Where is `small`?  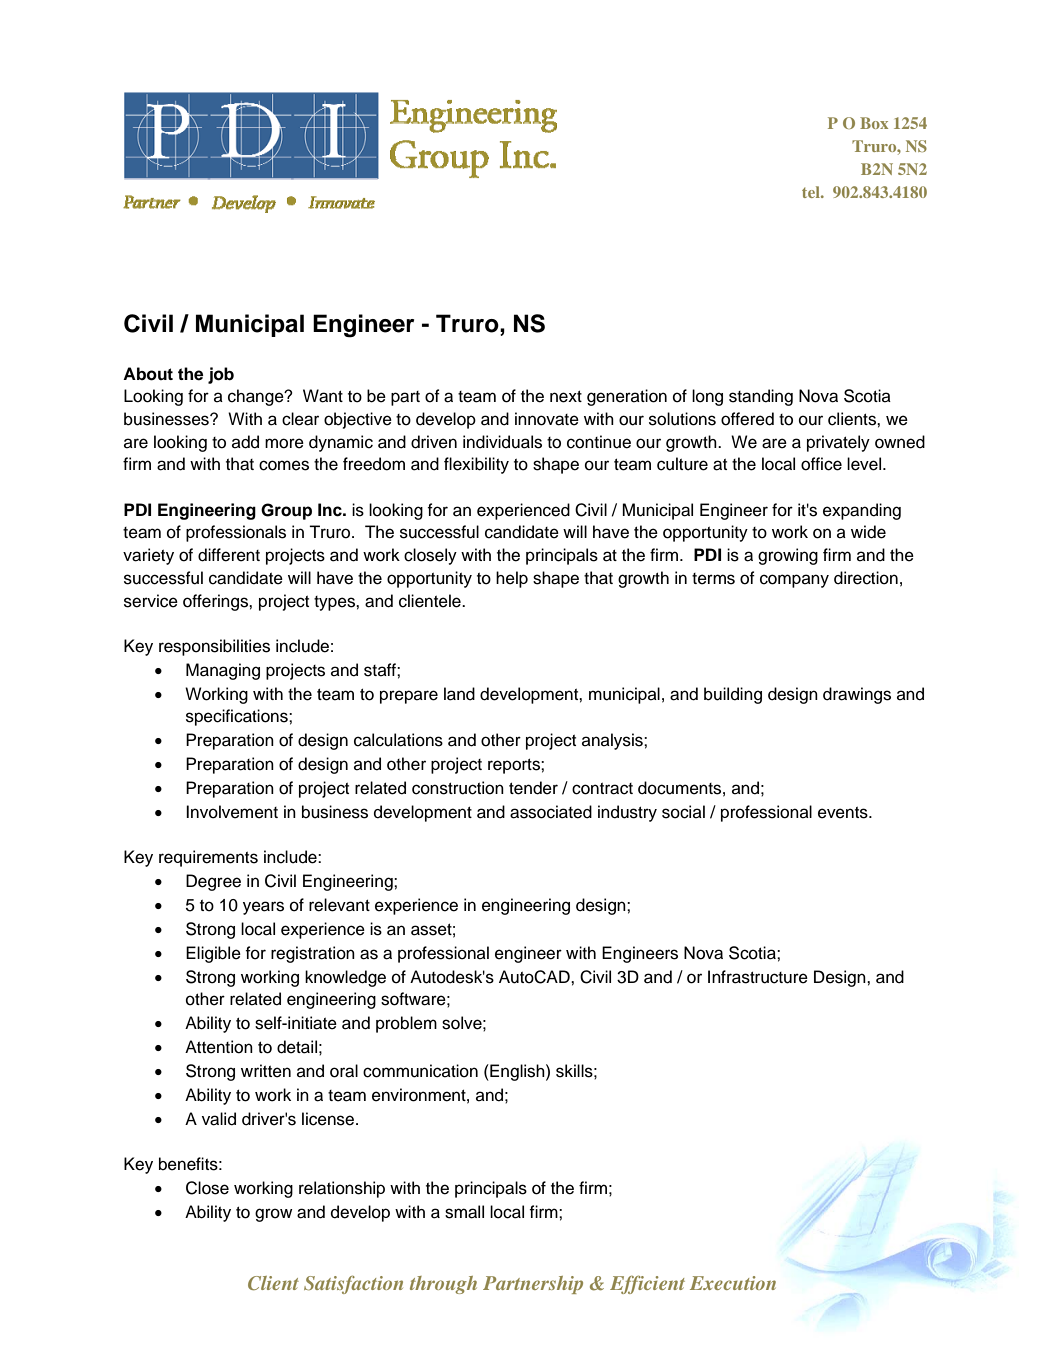 small is located at coordinates (464, 1212).
